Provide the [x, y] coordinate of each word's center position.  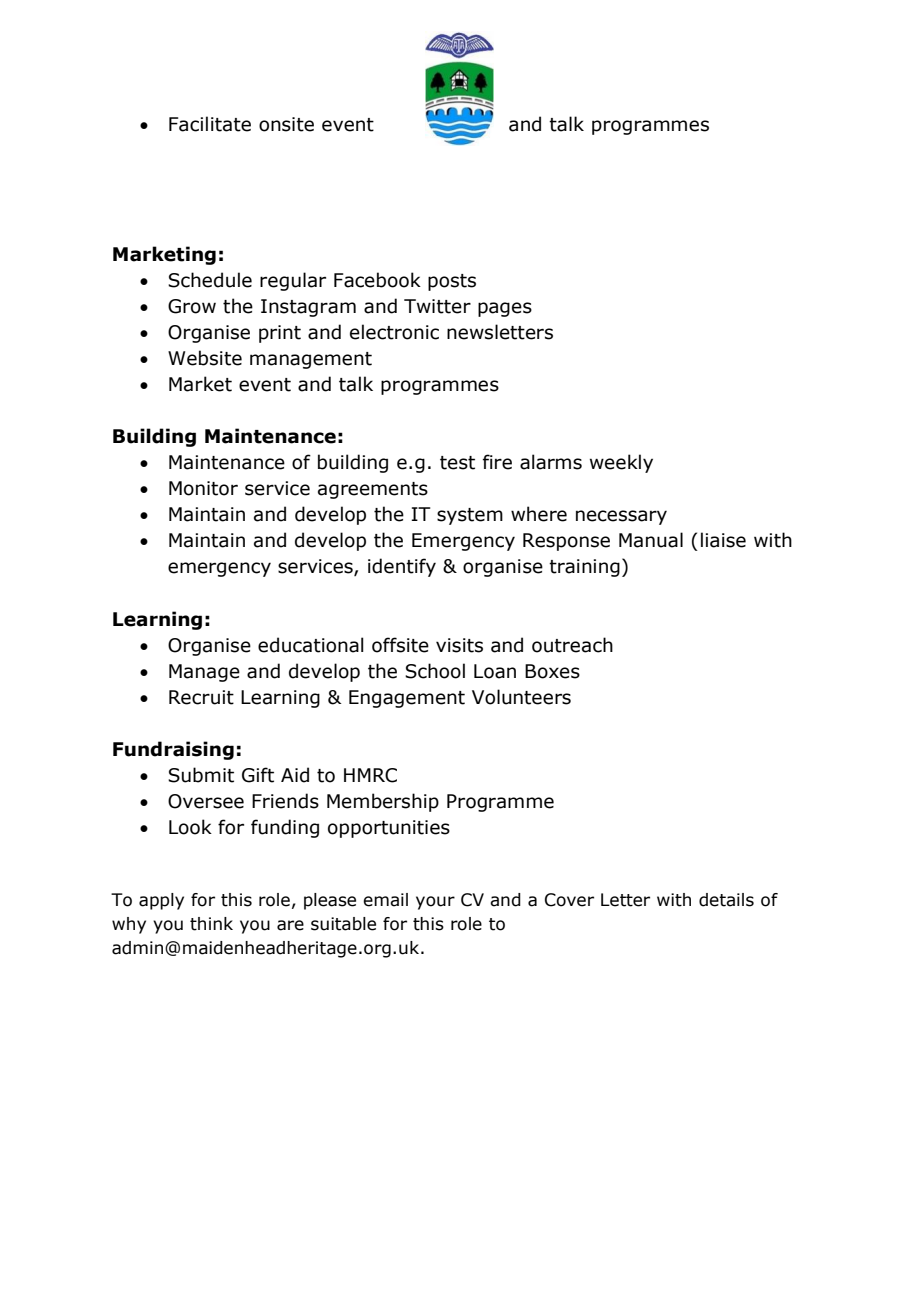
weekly [621, 463]
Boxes [552, 671]
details [726, 900]
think [211, 924]
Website [205, 358]
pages [505, 309]
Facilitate [210, 124]
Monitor [203, 488]
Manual [651, 540]
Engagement [407, 699]
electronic [394, 332]
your [435, 903]
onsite [286, 124]
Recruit [201, 697]
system [470, 516]
